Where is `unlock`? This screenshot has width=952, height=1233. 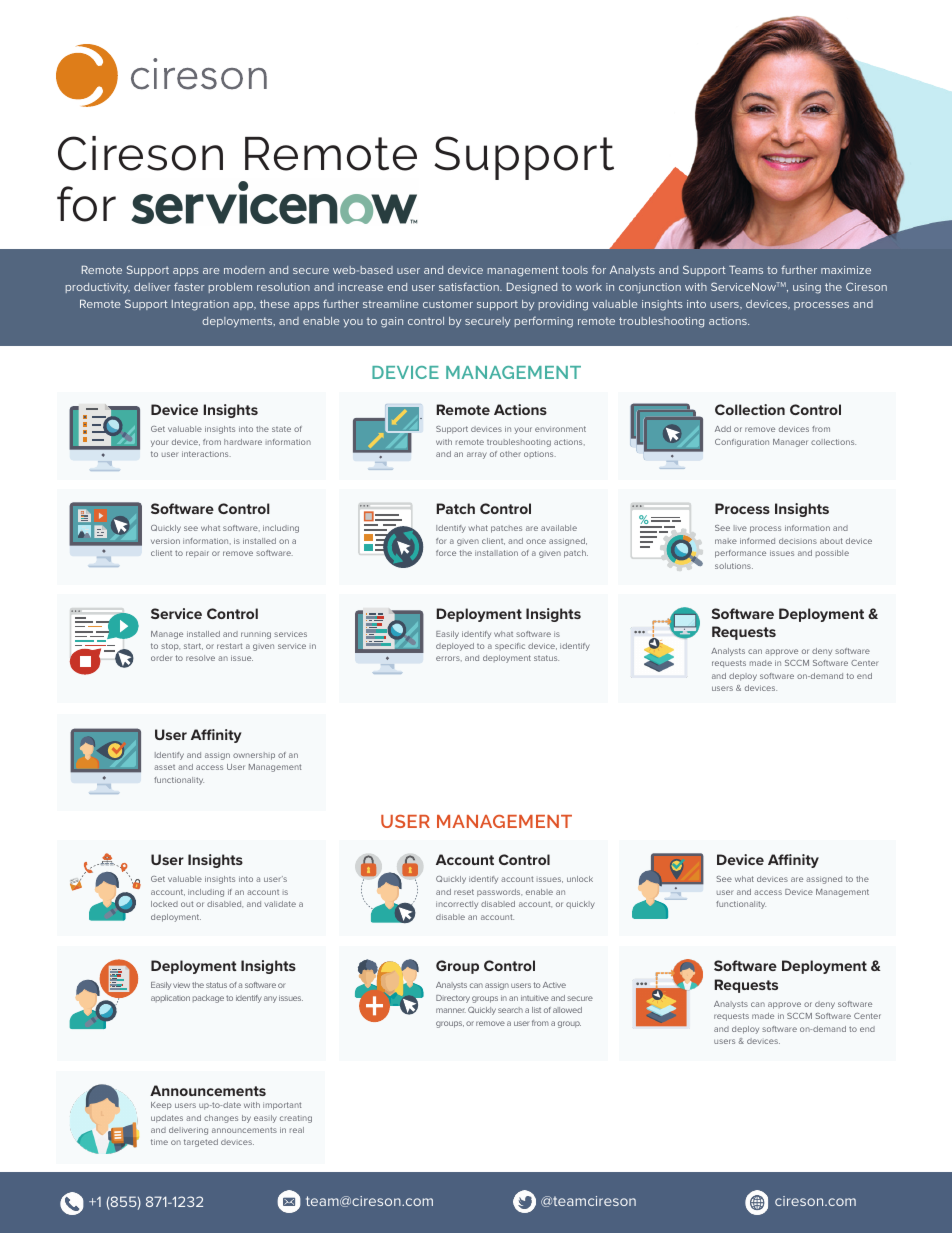
unlock is located at coordinates (580, 879).
